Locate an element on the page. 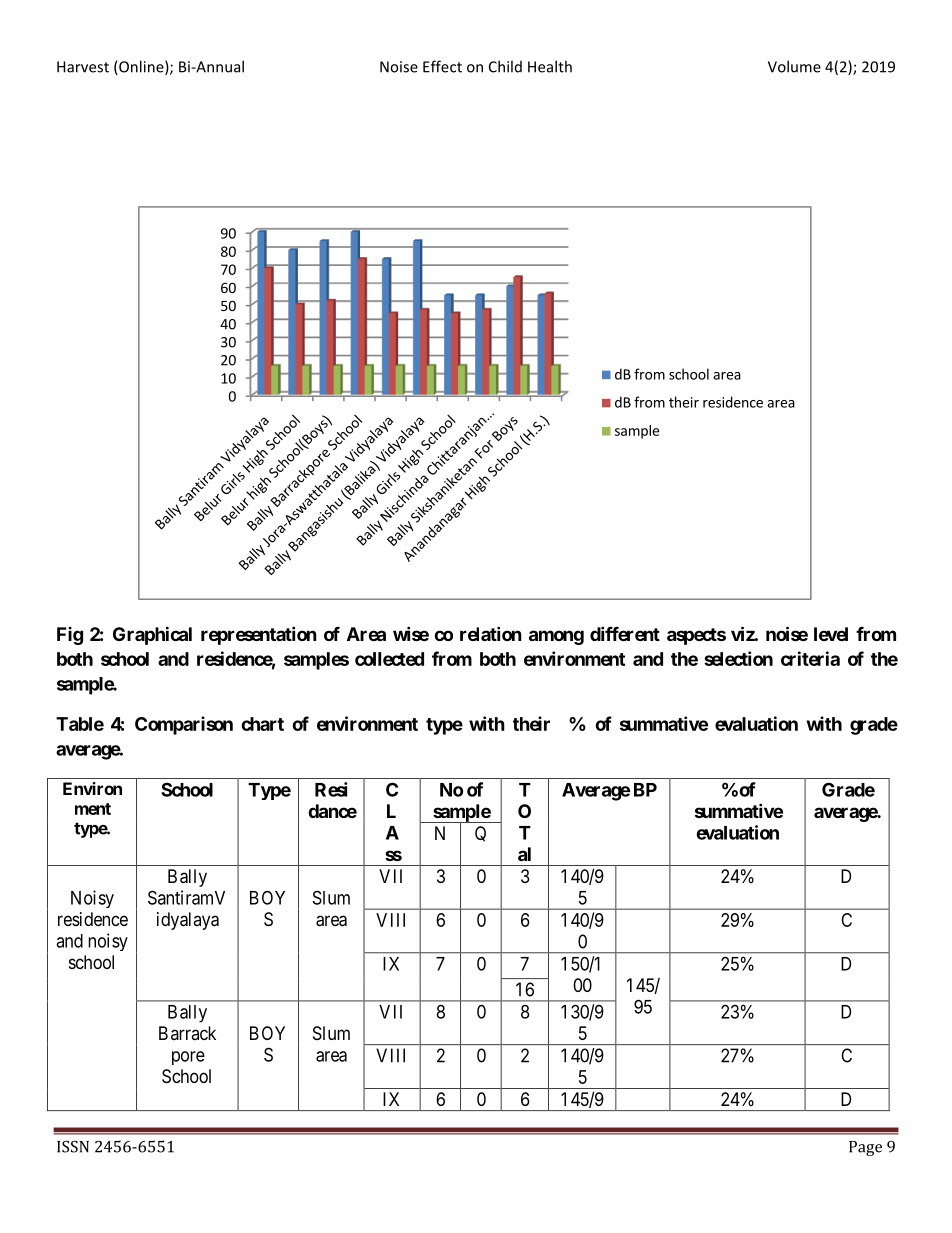 The image size is (952, 1233). Effect is located at coordinates (442, 66).
